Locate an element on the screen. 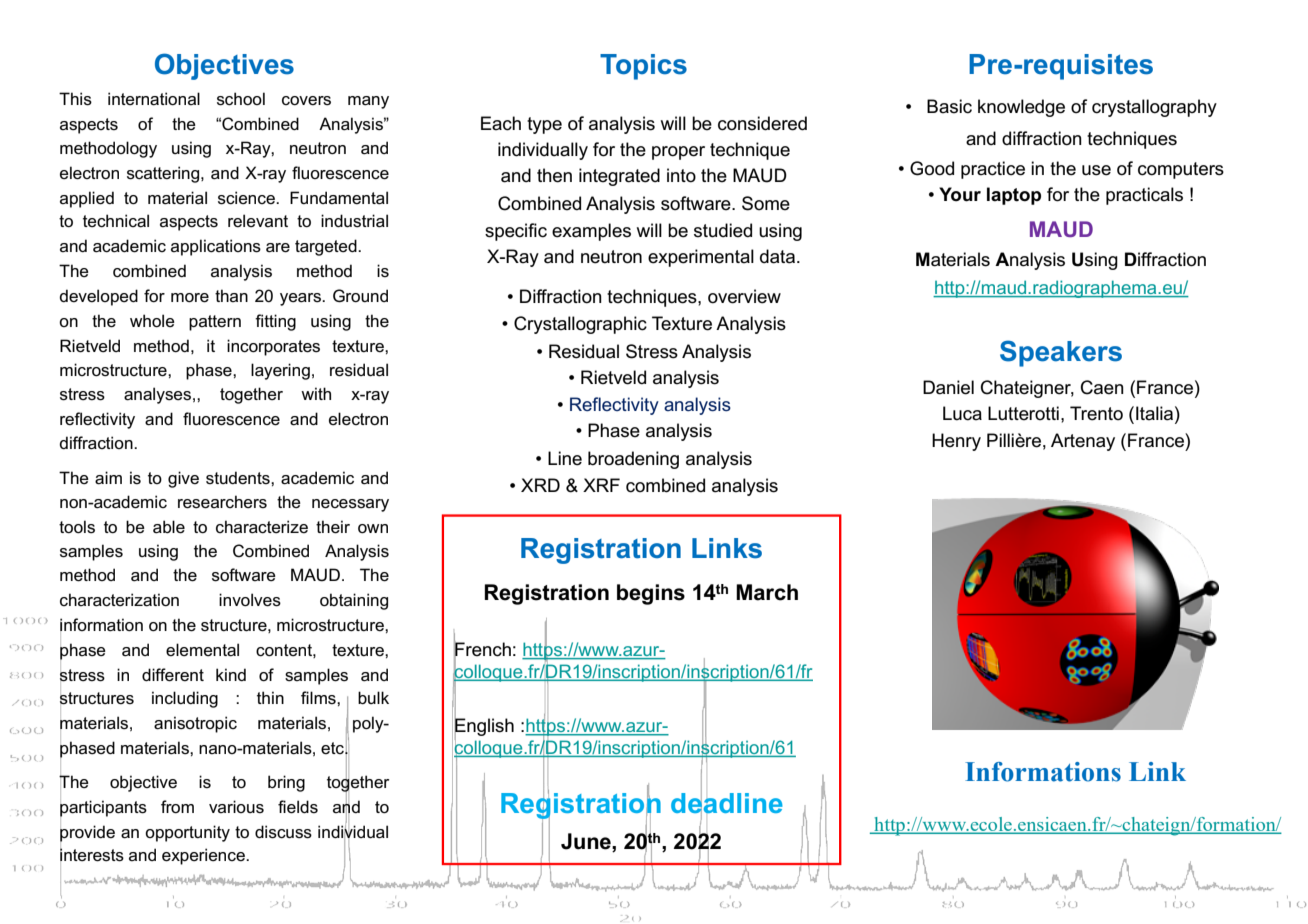  Henry is located at coordinates (956, 442).
